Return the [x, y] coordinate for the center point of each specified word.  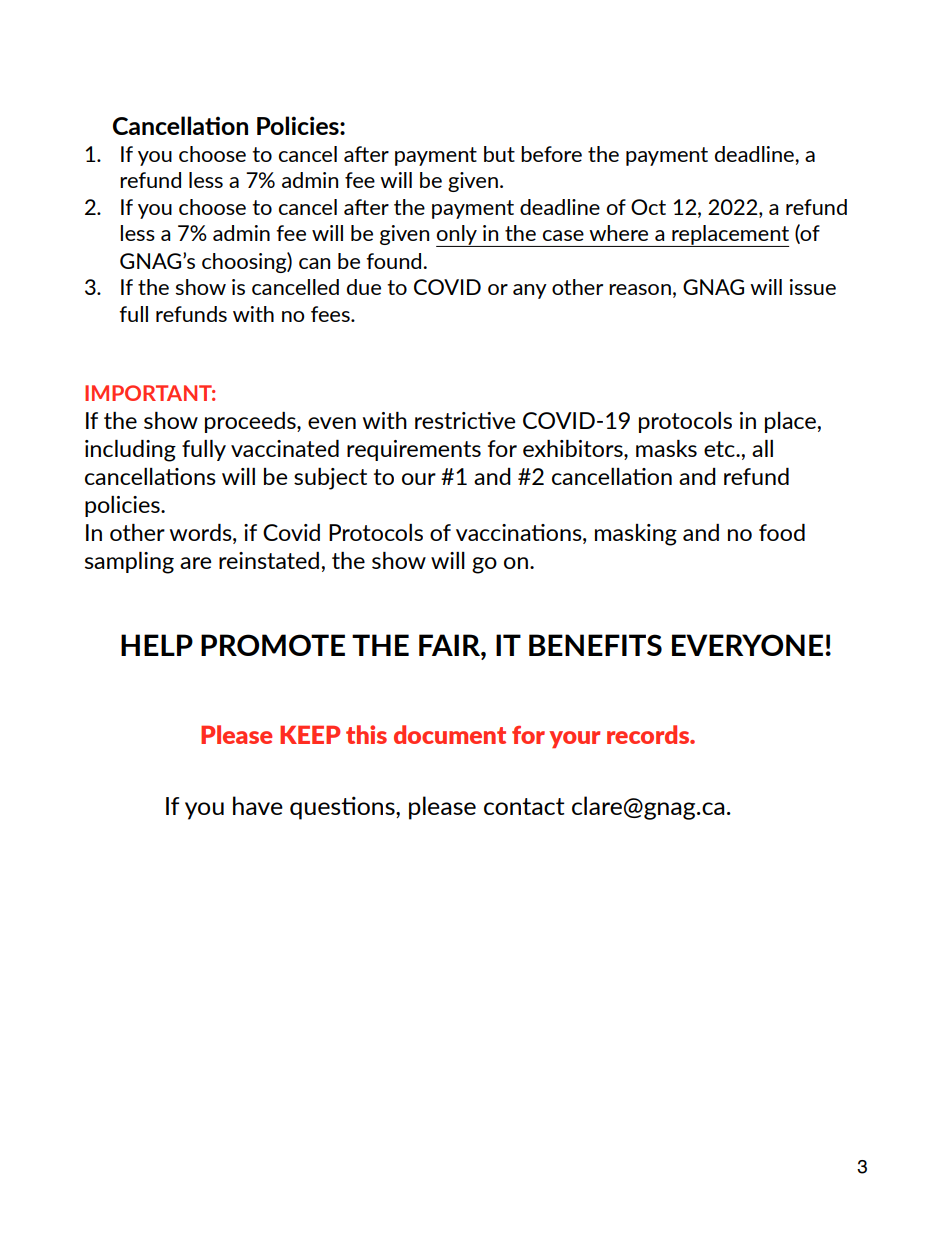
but [499, 154]
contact [524, 806]
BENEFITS [595, 645]
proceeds [251, 422]
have [258, 805]
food [782, 532]
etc [720, 449]
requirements [414, 450]
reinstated [269, 560]
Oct [648, 207]
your [574, 739]
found [395, 261]
